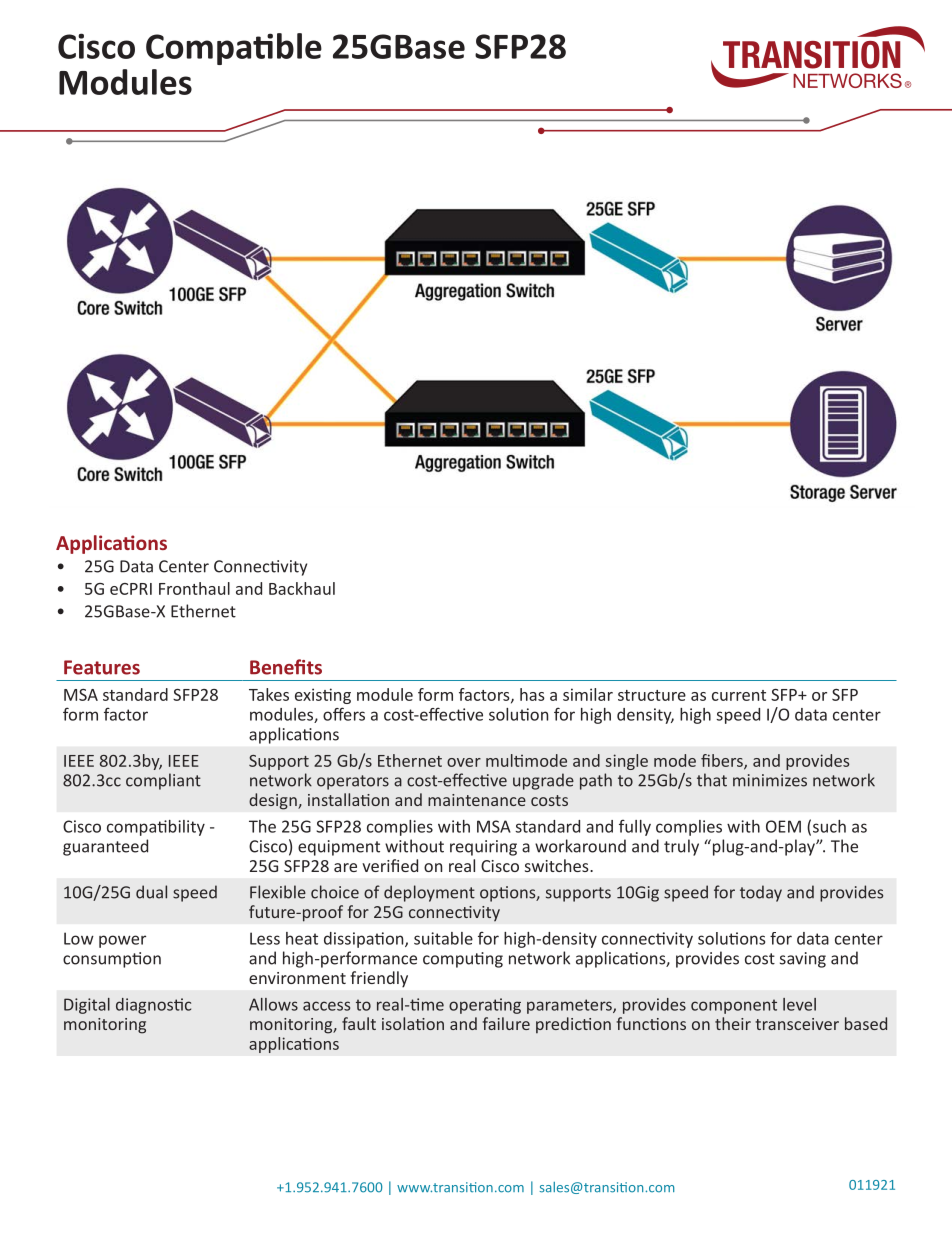 The image size is (952, 1233). Describe the element at coordinates (532, 694) in the screenshot. I see `has` at that location.
